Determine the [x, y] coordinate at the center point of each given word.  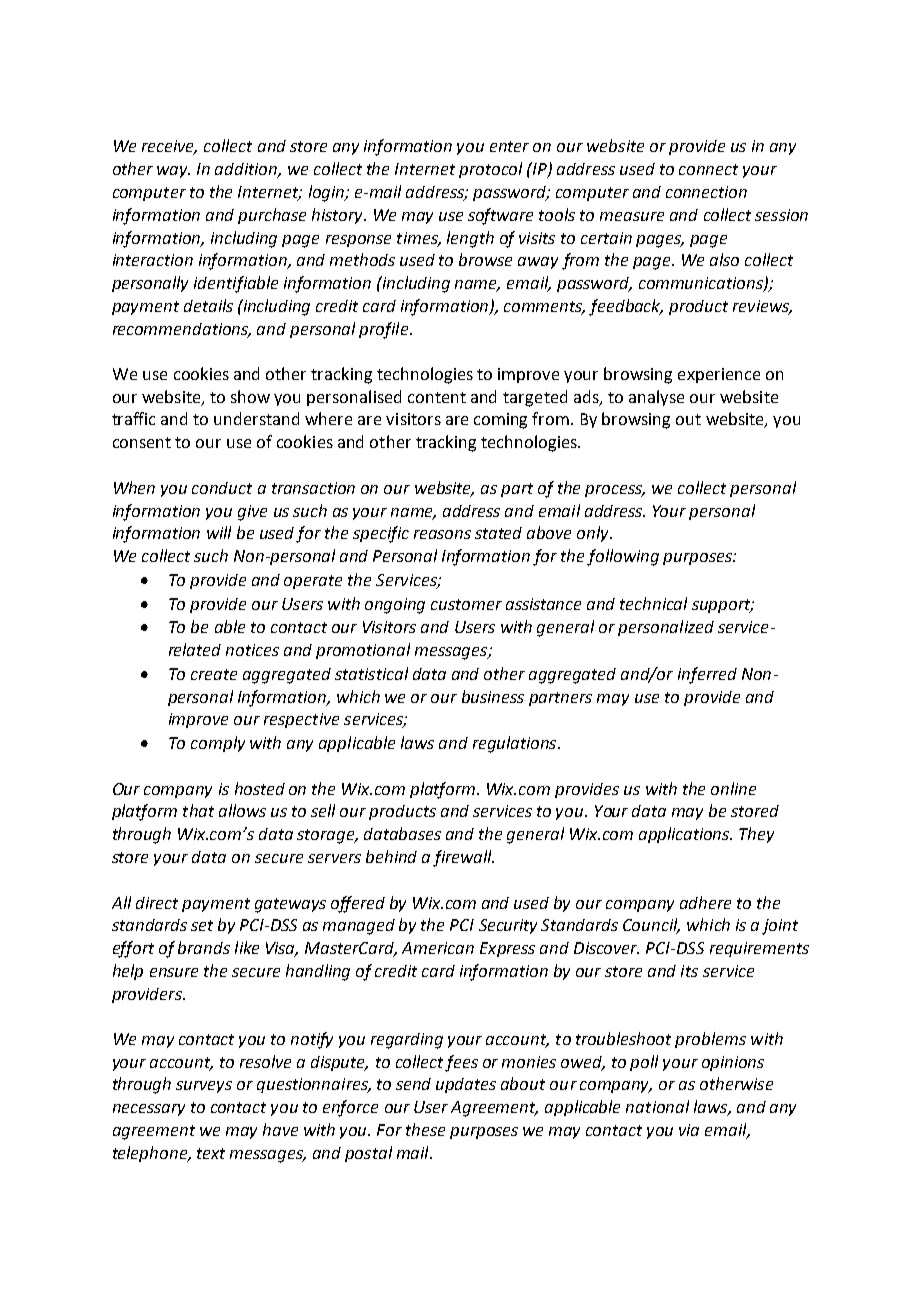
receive [169, 147]
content [437, 397]
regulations [516, 744]
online [733, 788]
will [219, 532]
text [211, 1153]
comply [218, 744]
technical [653, 603]
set [202, 925]
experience [719, 375]
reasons [442, 534]
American [438, 948]
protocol [490, 170]
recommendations [182, 330]
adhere [705, 902]
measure [632, 216]
